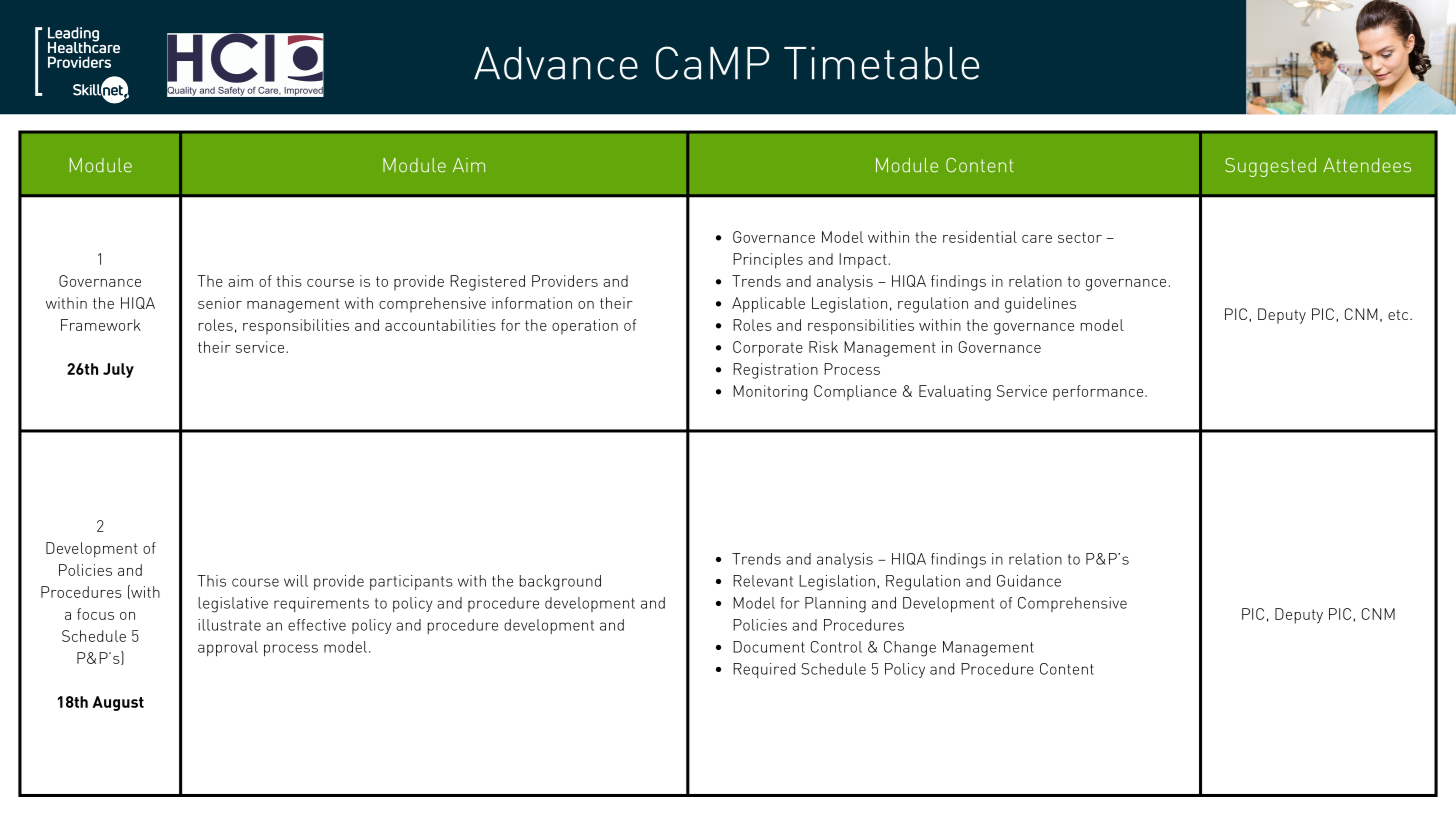 The image size is (1456, 819). Describe the element at coordinates (770, 393) in the screenshot. I see `Monitoring` at that location.
